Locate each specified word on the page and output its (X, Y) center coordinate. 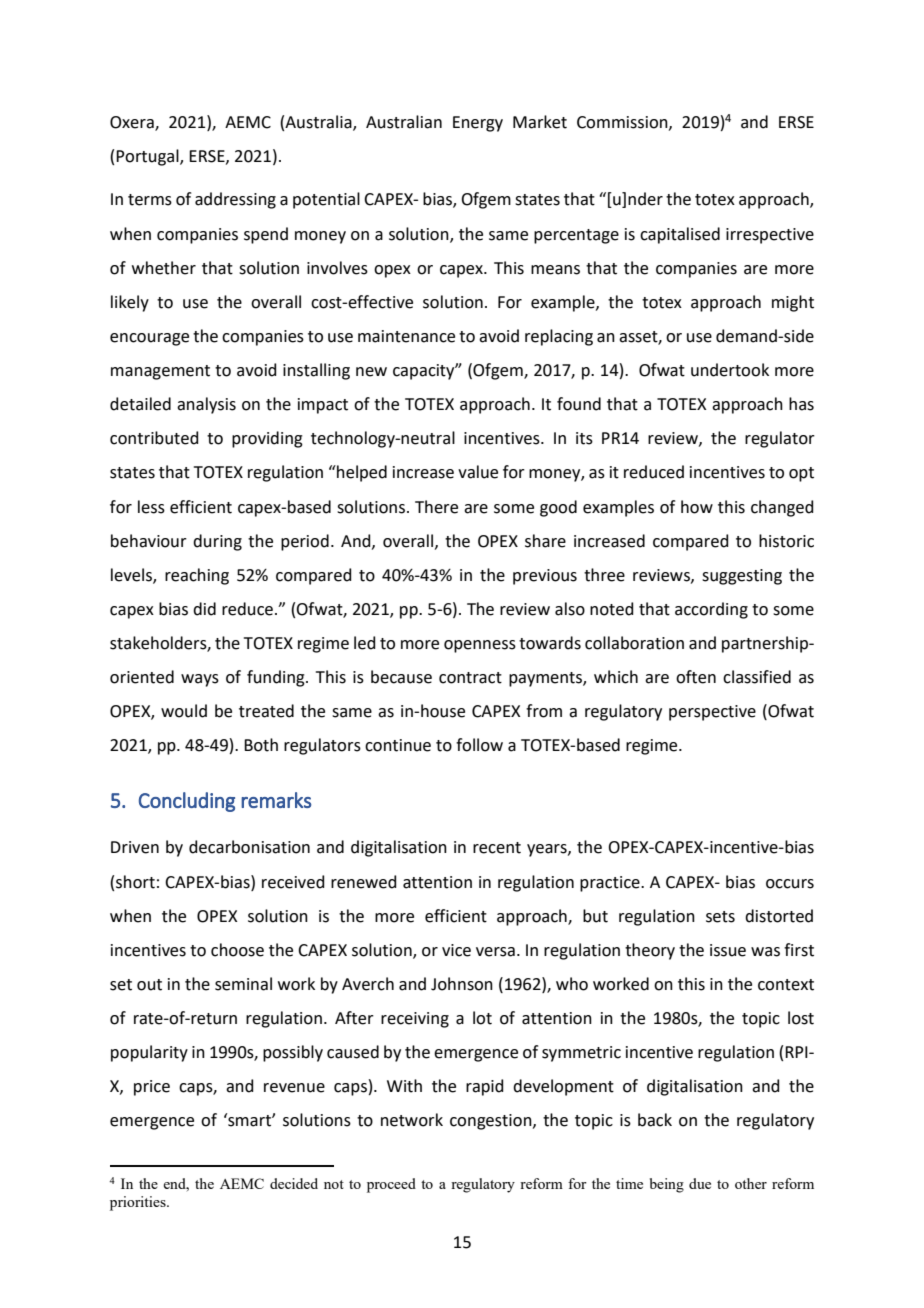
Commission (623, 123)
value (478, 472)
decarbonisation (249, 847)
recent (497, 848)
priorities (139, 1203)
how (697, 507)
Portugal (148, 157)
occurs (790, 884)
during (217, 542)
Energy (478, 124)
